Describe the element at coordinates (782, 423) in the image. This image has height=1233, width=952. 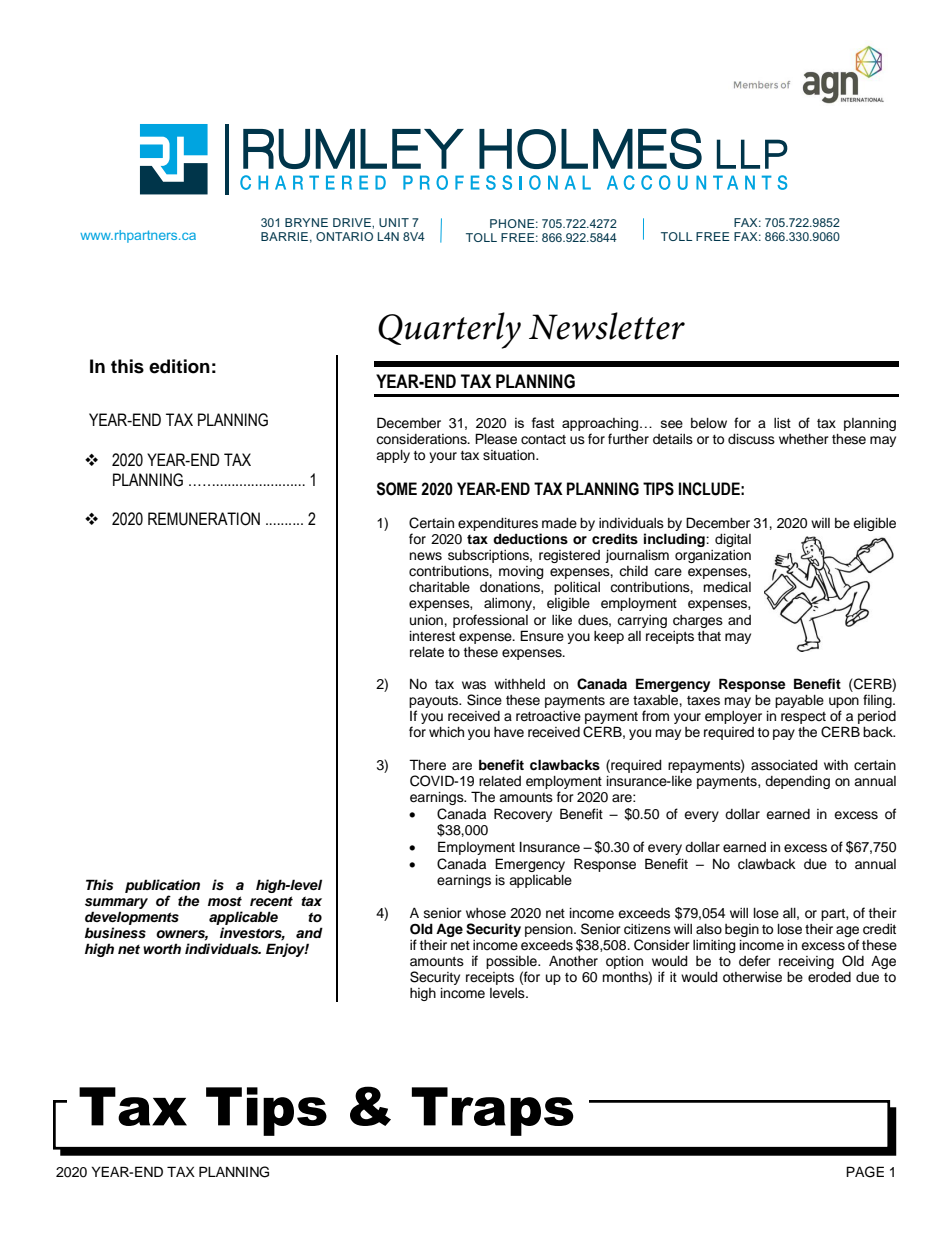
I see `list` at that location.
